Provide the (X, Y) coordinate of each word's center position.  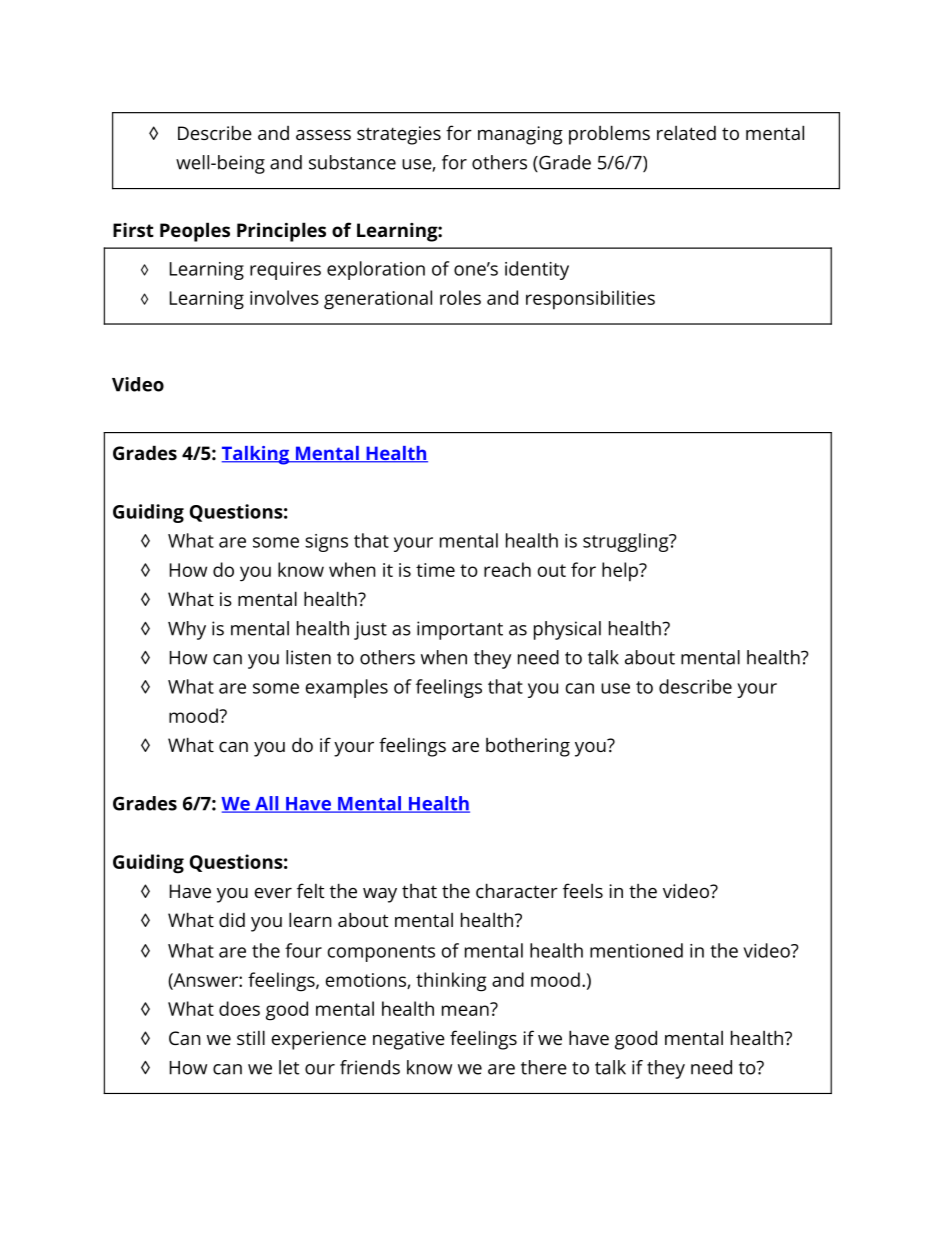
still (251, 1037)
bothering (528, 747)
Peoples (195, 232)
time (435, 570)
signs (326, 543)
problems (609, 135)
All (267, 804)
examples (347, 688)
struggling (627, 542)
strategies (399, 135)
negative (409, 1040)
